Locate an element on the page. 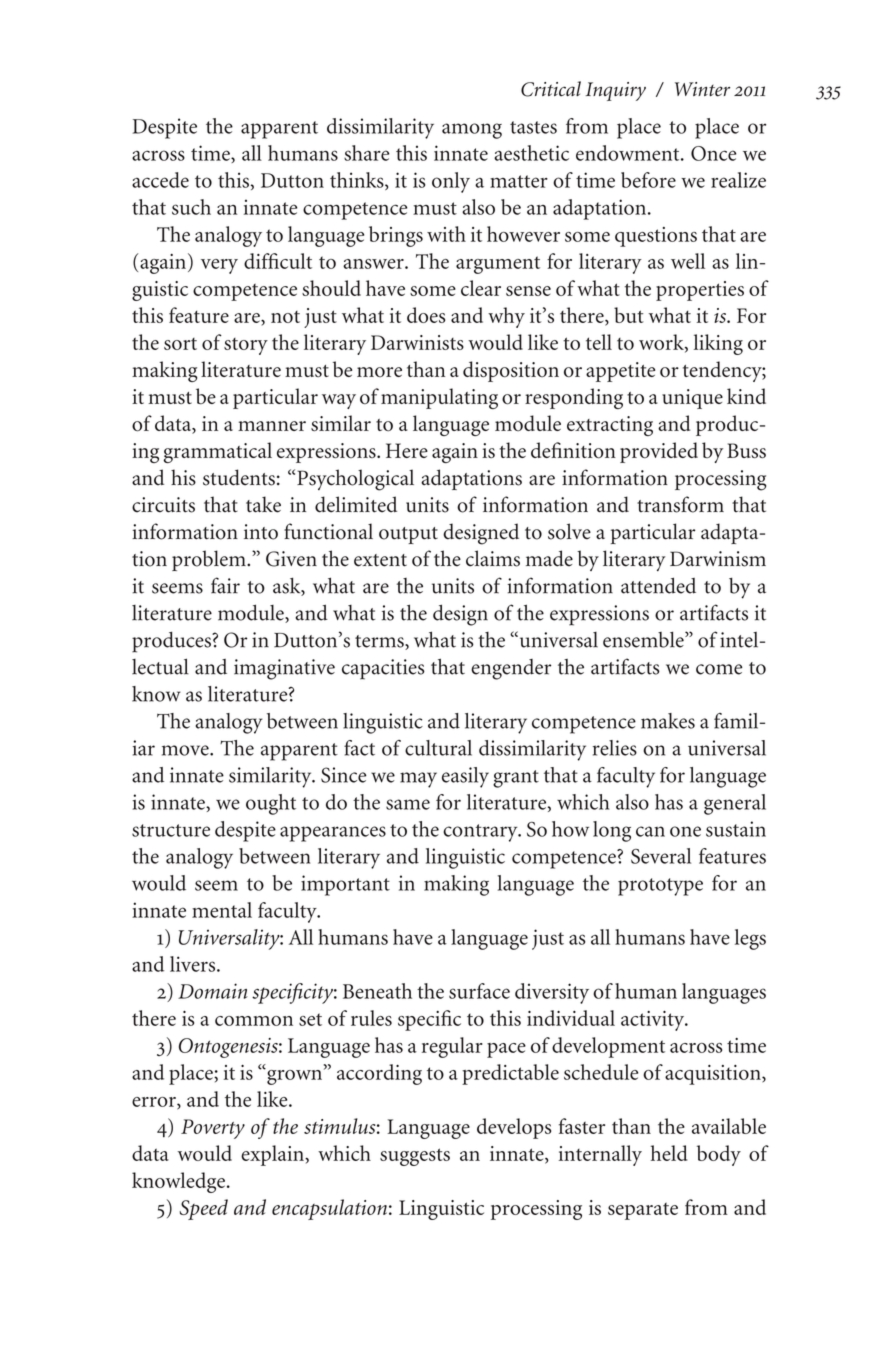  story is located at coordinates (246, 346).
